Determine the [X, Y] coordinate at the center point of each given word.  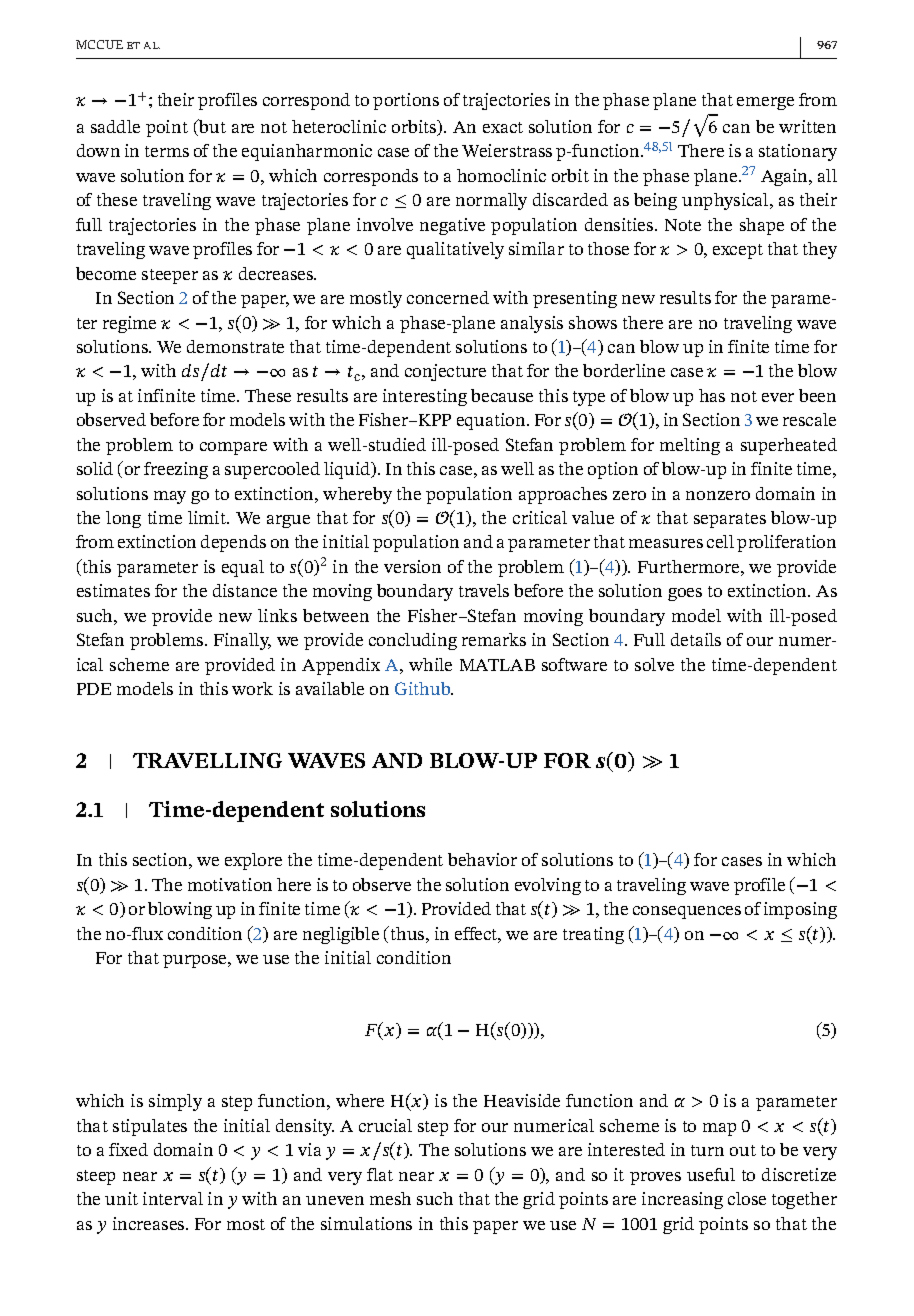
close [747, 1198]
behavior [482, 859]
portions [406, 101]
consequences [687, 912]
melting [690, 446]
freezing [176, 470]
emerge [765, 103]
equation [492, 421]
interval [173, 1198]
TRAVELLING [207, 760]
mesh [390, 1198]
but [211, 127]
